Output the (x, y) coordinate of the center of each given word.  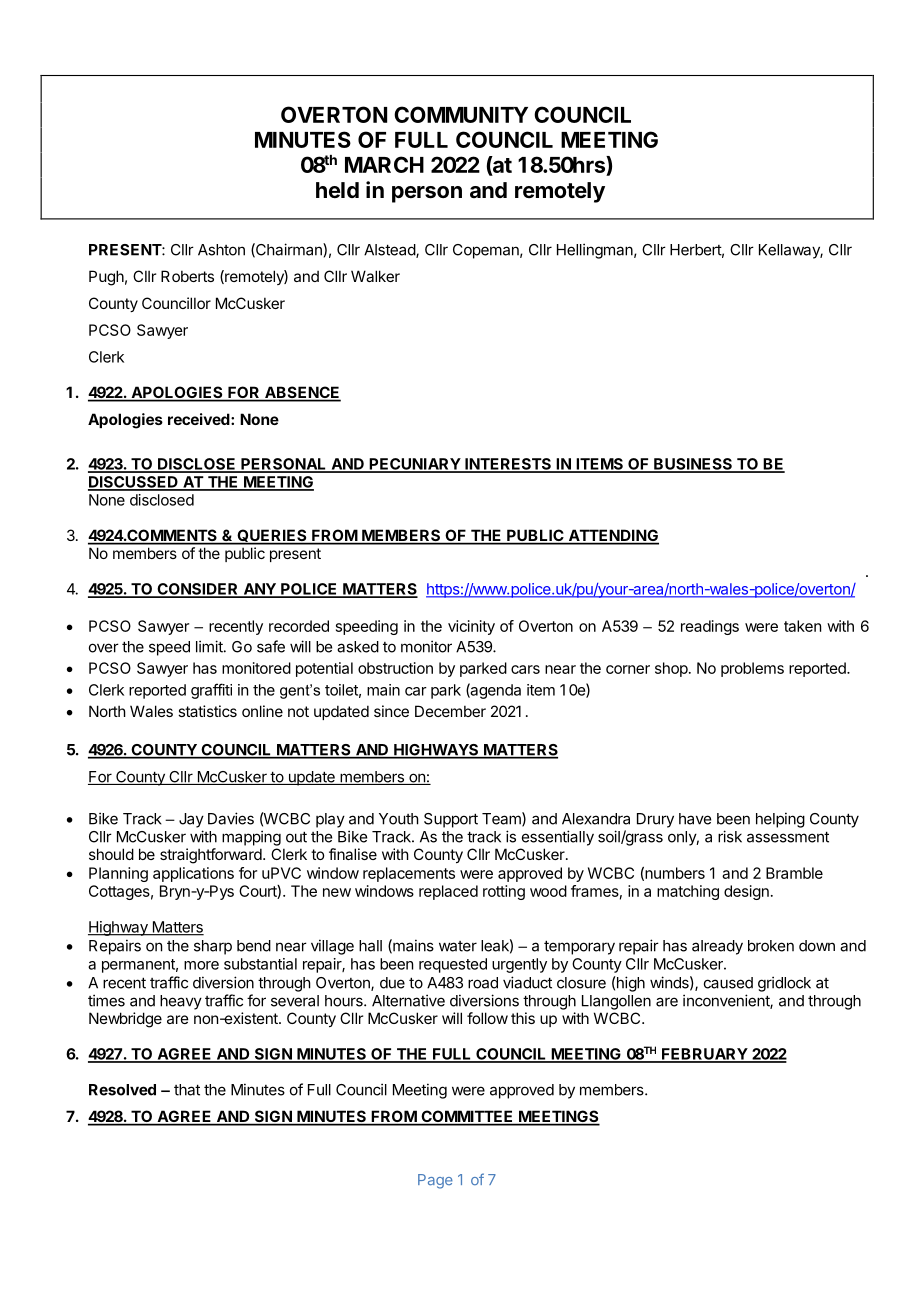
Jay (191, 820)
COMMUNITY (461, 114)
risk (730, 836)
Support (451, 820)
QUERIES (272, 536)
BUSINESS (693, 465)
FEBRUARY (704, 1055)
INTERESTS (508, 465)
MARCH (384, 164)
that (187, 1090)
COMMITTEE (467, 1117)
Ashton (221, 250)
